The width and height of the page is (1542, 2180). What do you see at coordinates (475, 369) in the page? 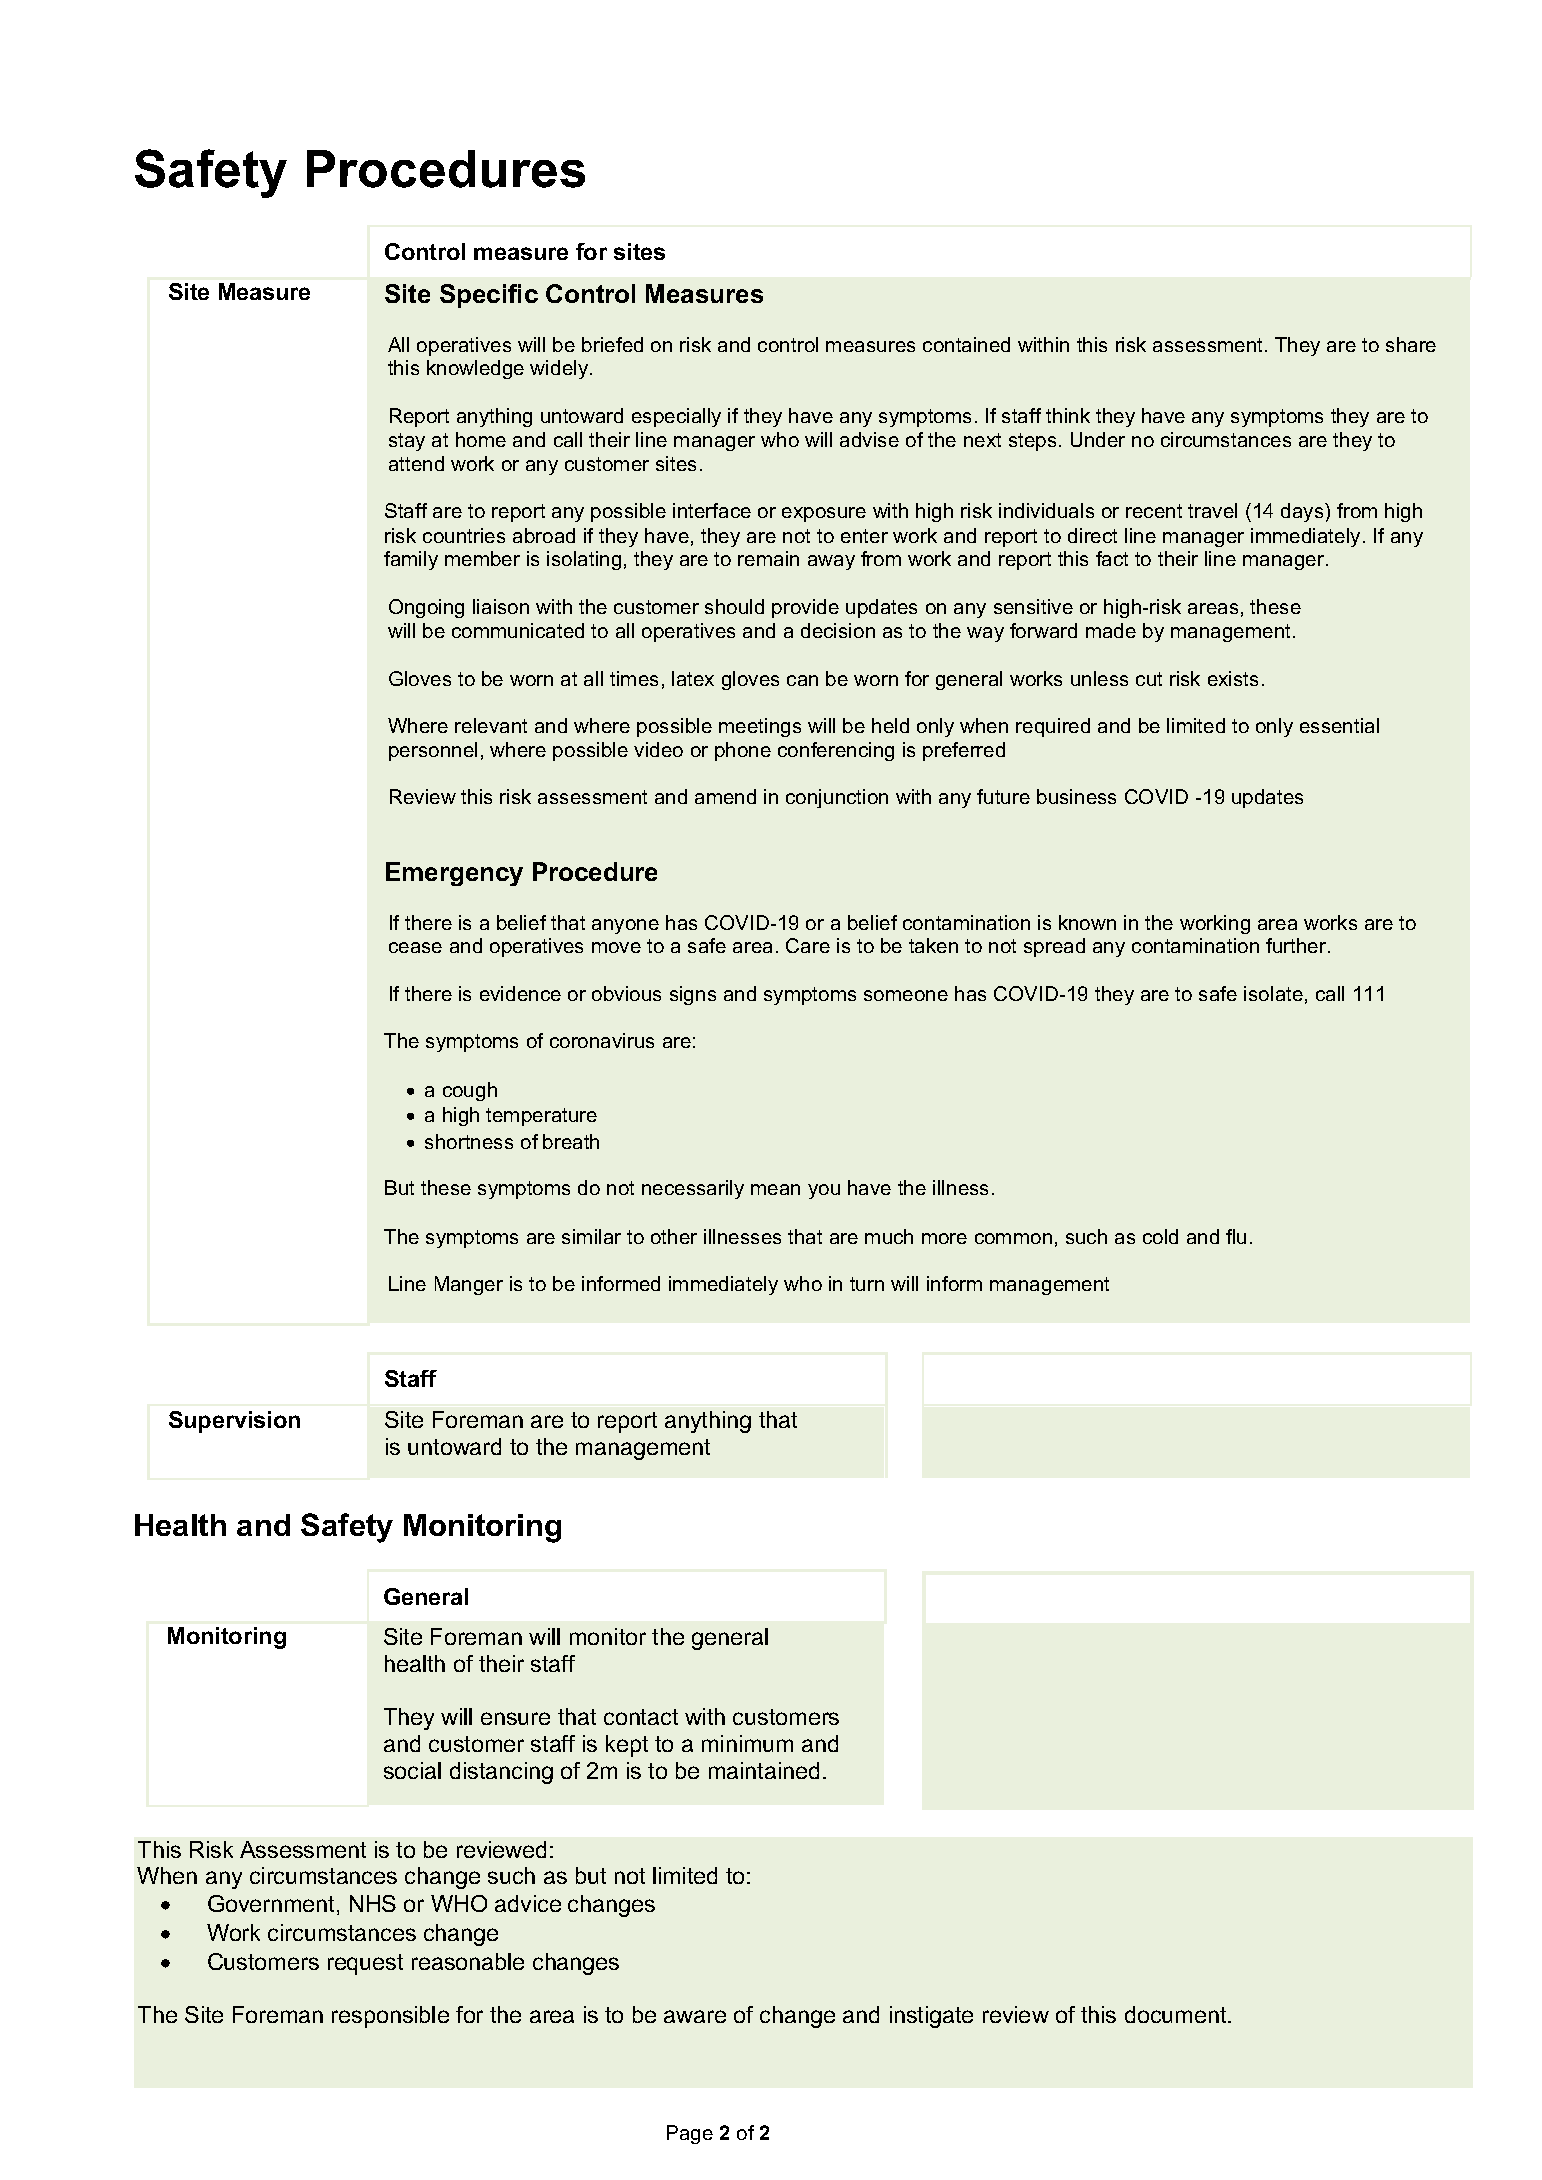
I see `knowledge` at bounding box center [475, 369].
